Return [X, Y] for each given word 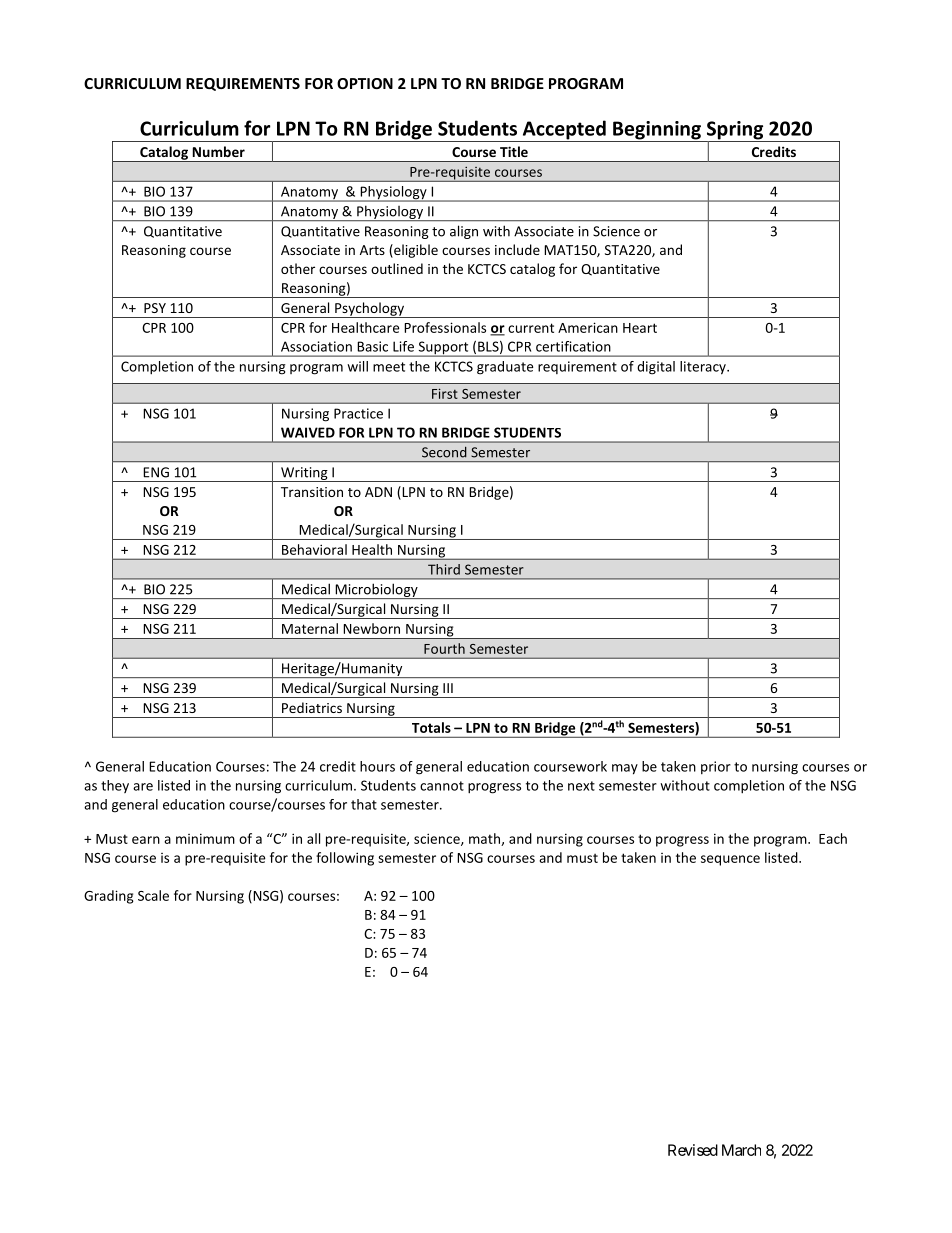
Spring [735, 131]
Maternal [310, 628]
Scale [153, 895]
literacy [704, 368]
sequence [730, 860]
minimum [205, 838]
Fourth [444, 648]
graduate [505, 368]
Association [316, 346]
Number [219, 151]
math [485, 839]
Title [514, 151]
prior [716, 767]
